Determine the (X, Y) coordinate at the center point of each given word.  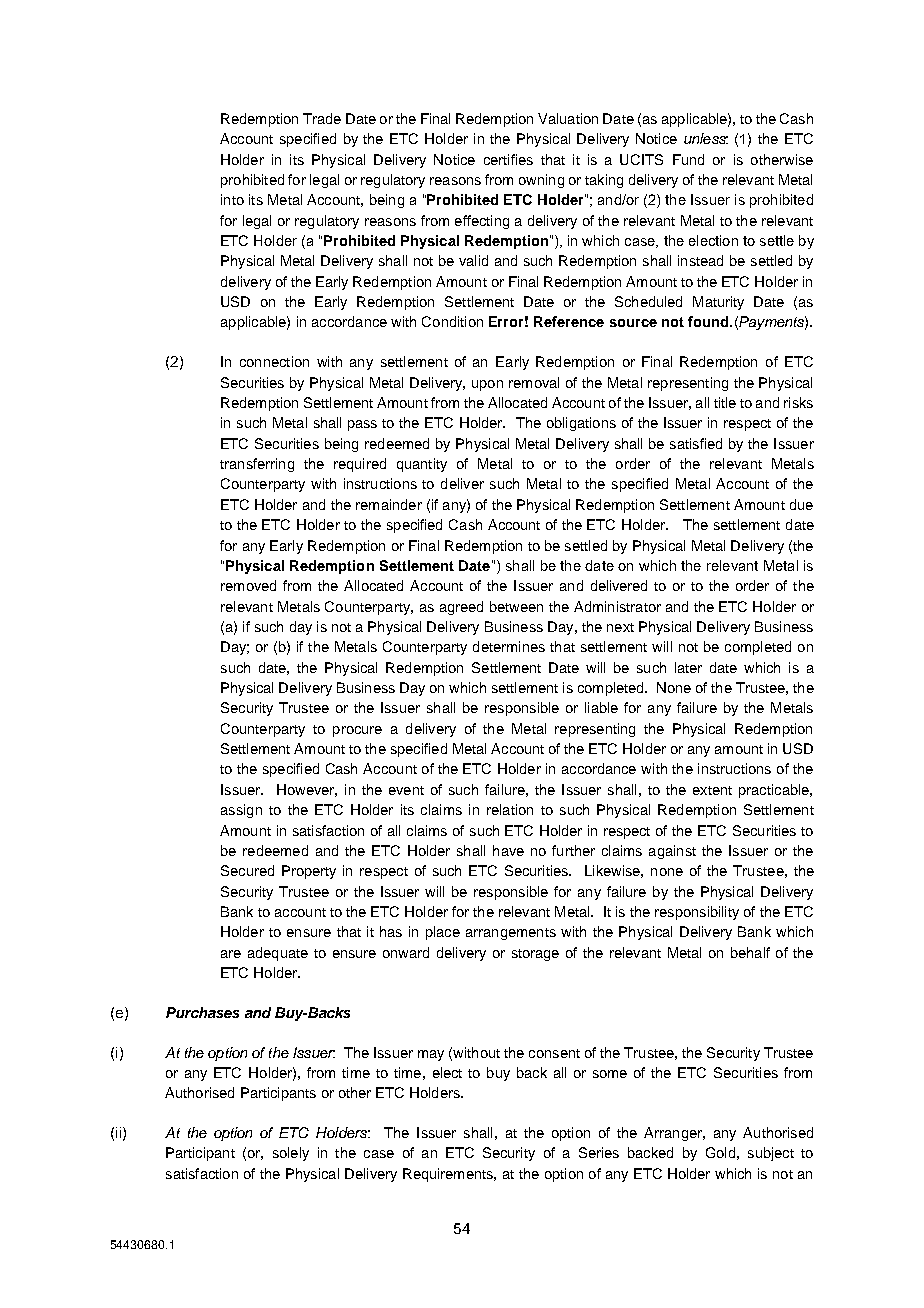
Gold (720, 1152)
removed (248, 585)
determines (509, 646)
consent (554, 1053)
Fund (688, 159)
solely (291, 1154)
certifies (508, 159)
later (688, 667)
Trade (322, 118)
